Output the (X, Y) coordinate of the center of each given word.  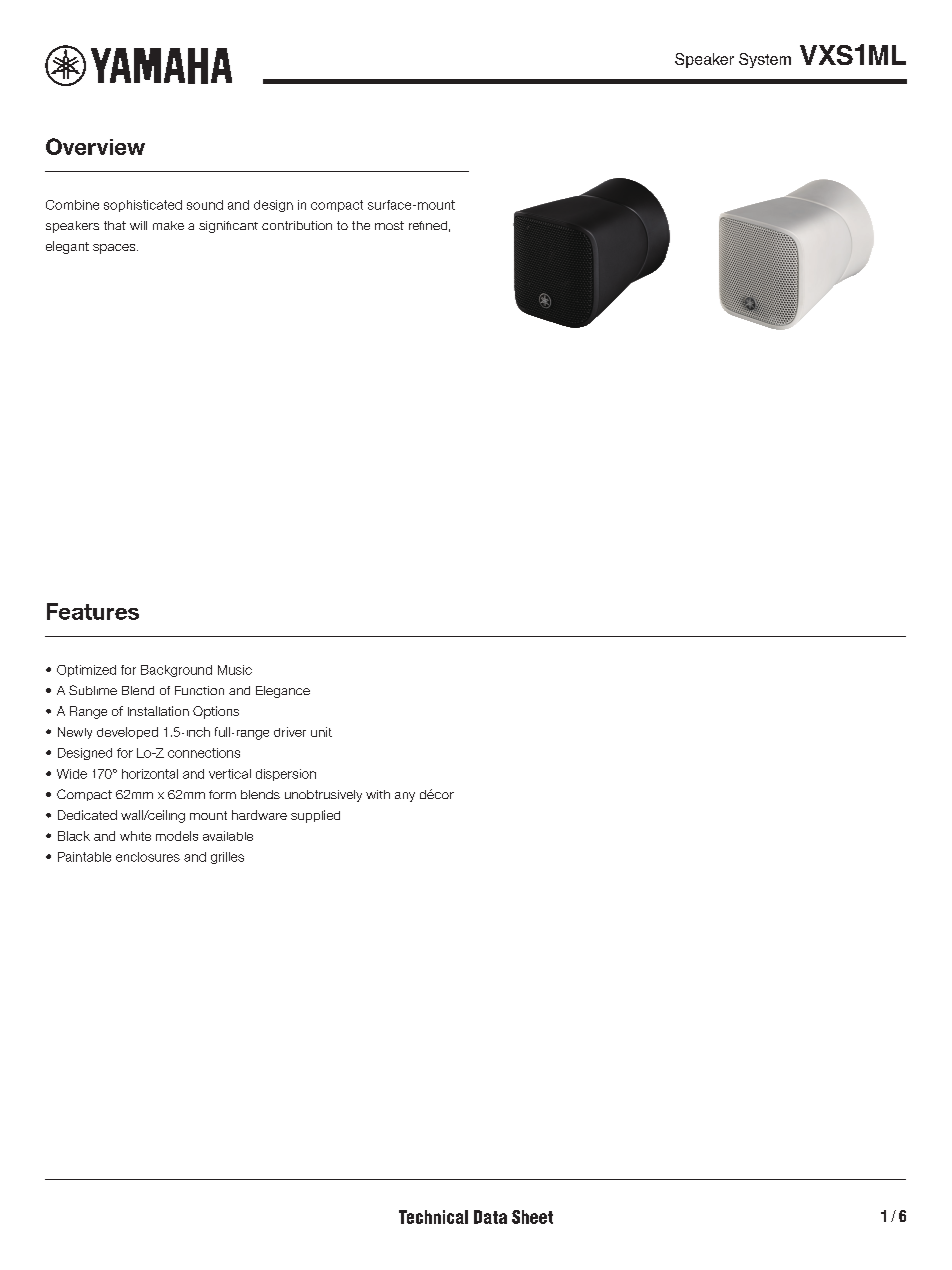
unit (321, 732)
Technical (433, 1217)
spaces (115, 249)
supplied (315, 816)
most (389, 225)
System (765, 60)
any (405, 797)
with (378, 794)
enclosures (148, 857)
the (361, 225)
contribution (297, 225)
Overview (95, 146)
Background (176, 671)
